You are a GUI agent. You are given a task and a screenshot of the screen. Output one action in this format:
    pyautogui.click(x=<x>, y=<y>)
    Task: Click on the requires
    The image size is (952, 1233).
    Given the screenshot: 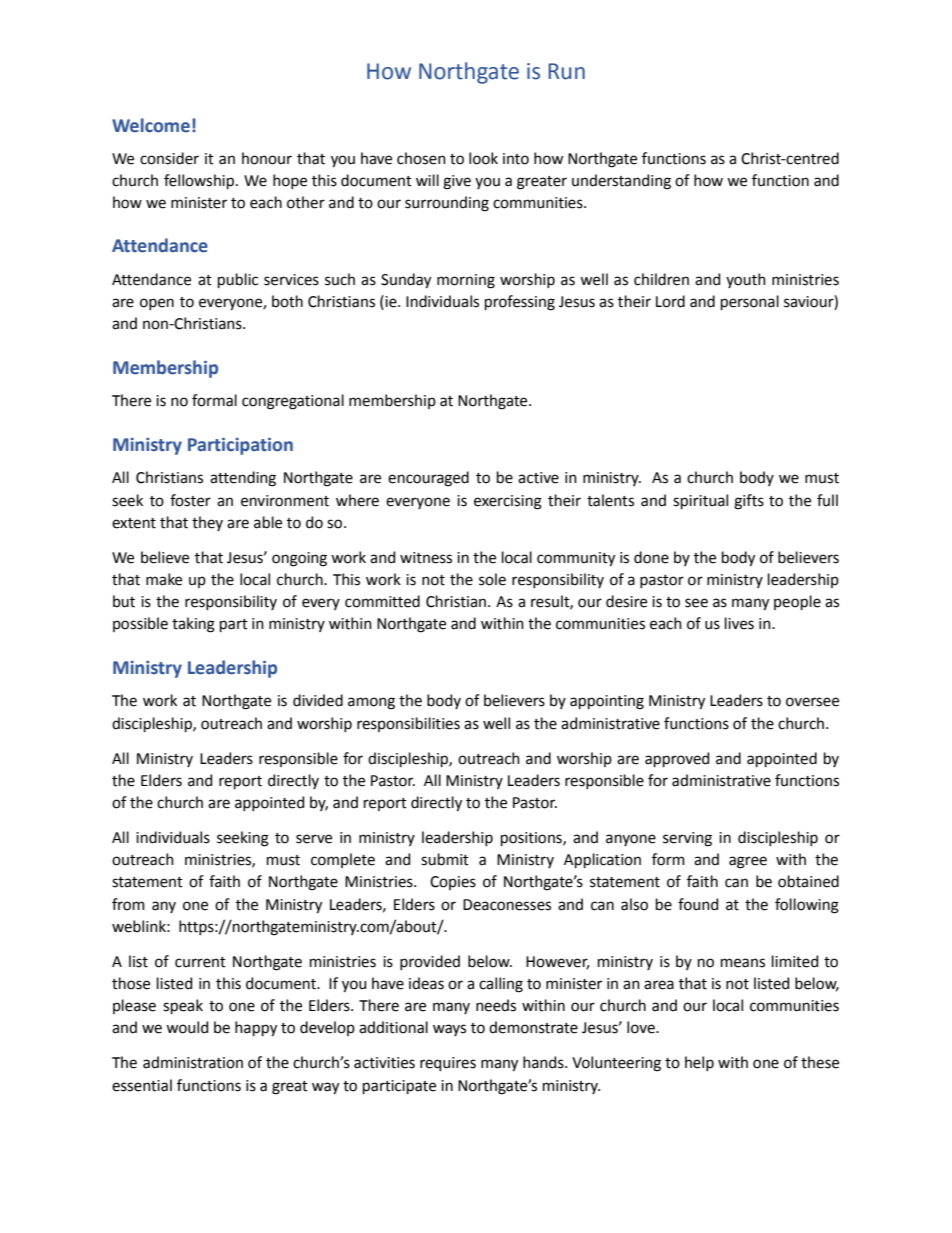 What is the action you would take?
    pyautogui.click(x=448, y=1064)
